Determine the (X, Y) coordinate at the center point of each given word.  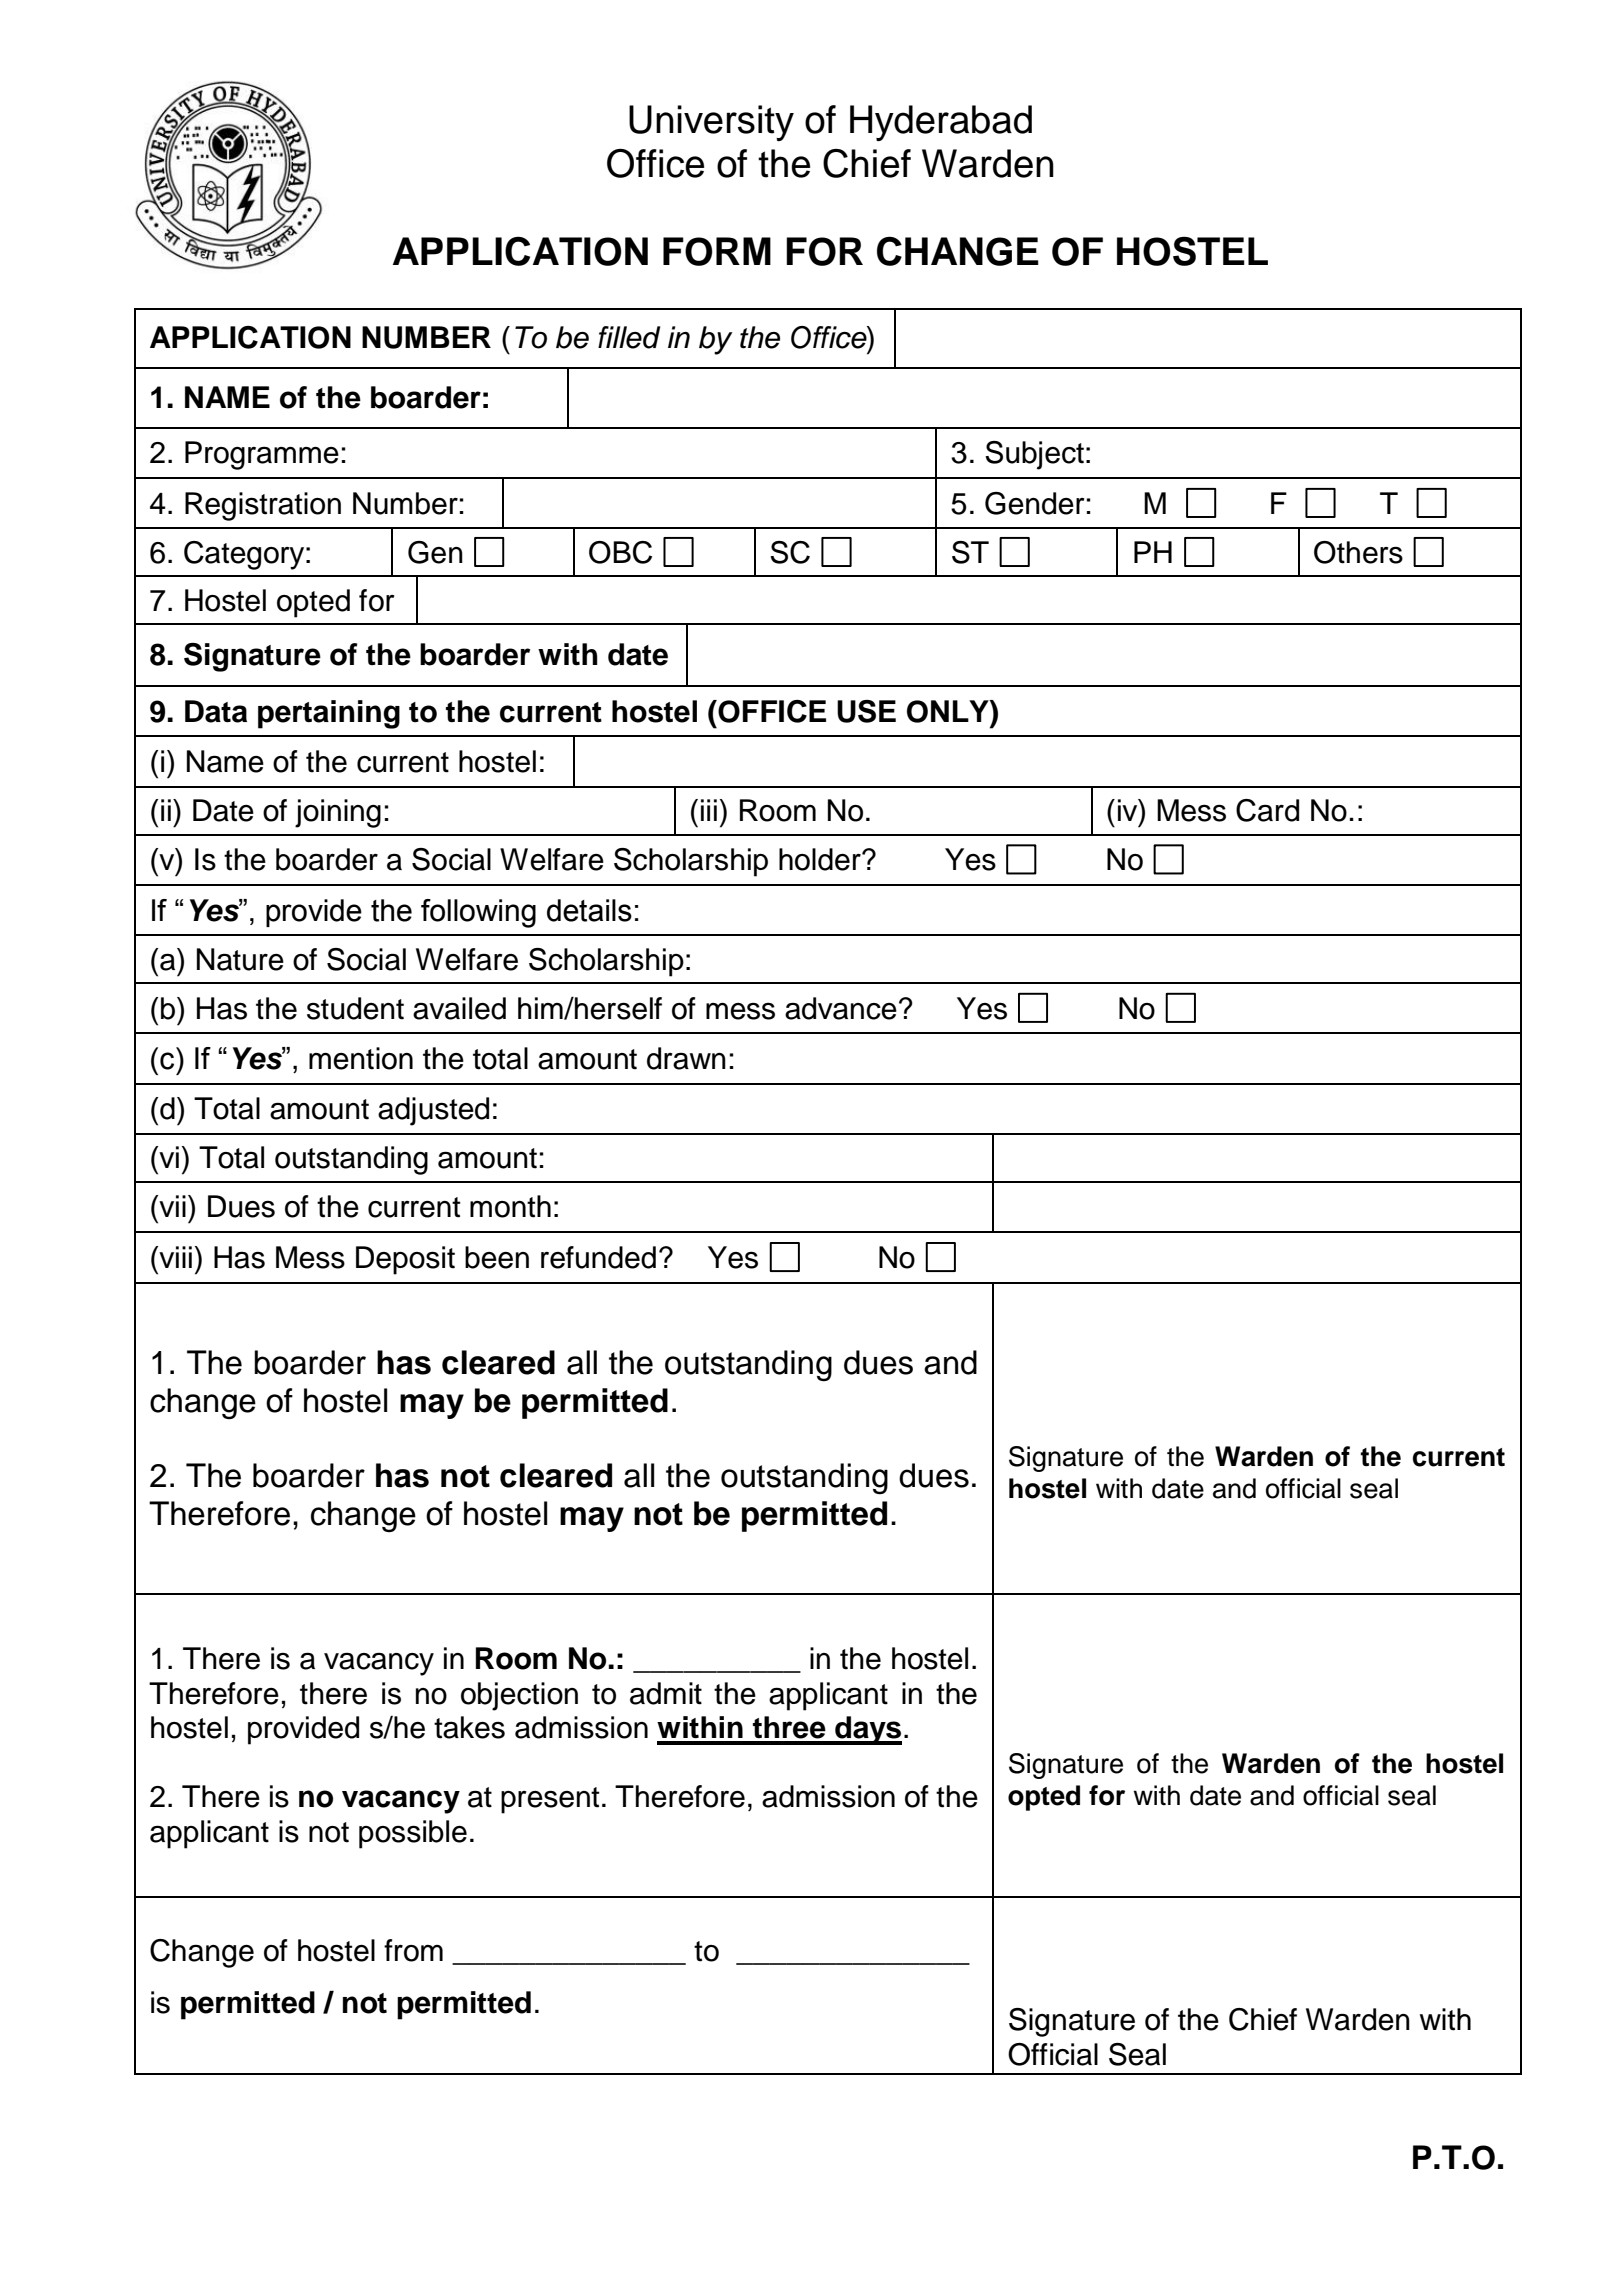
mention (361, 1058)
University (711, 123)
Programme (262, 455)
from (413, 1950)
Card (1267, 810)
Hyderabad (941, 123)
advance (841, 1008)
